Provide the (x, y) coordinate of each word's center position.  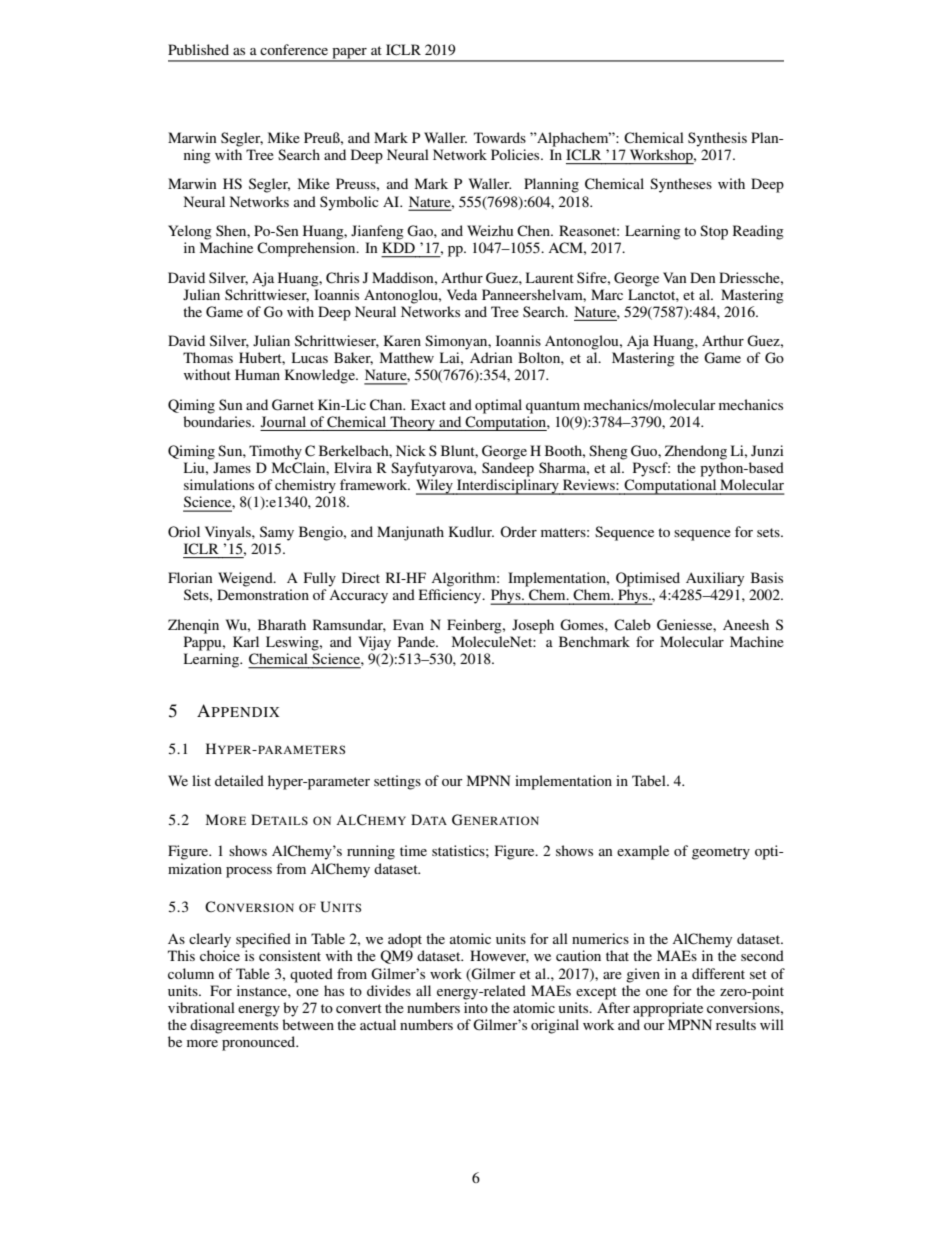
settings (397, 782)
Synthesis (717, 139)
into (476, 1007)
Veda (462, 294)
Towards (500, 137)
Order (518, 531)
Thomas (208, 357)
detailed (239, 780)
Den (703, 277)
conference (294, 49)
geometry (721, 853)
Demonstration (263, 594)
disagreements (234, 1026)
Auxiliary (715, 579)
